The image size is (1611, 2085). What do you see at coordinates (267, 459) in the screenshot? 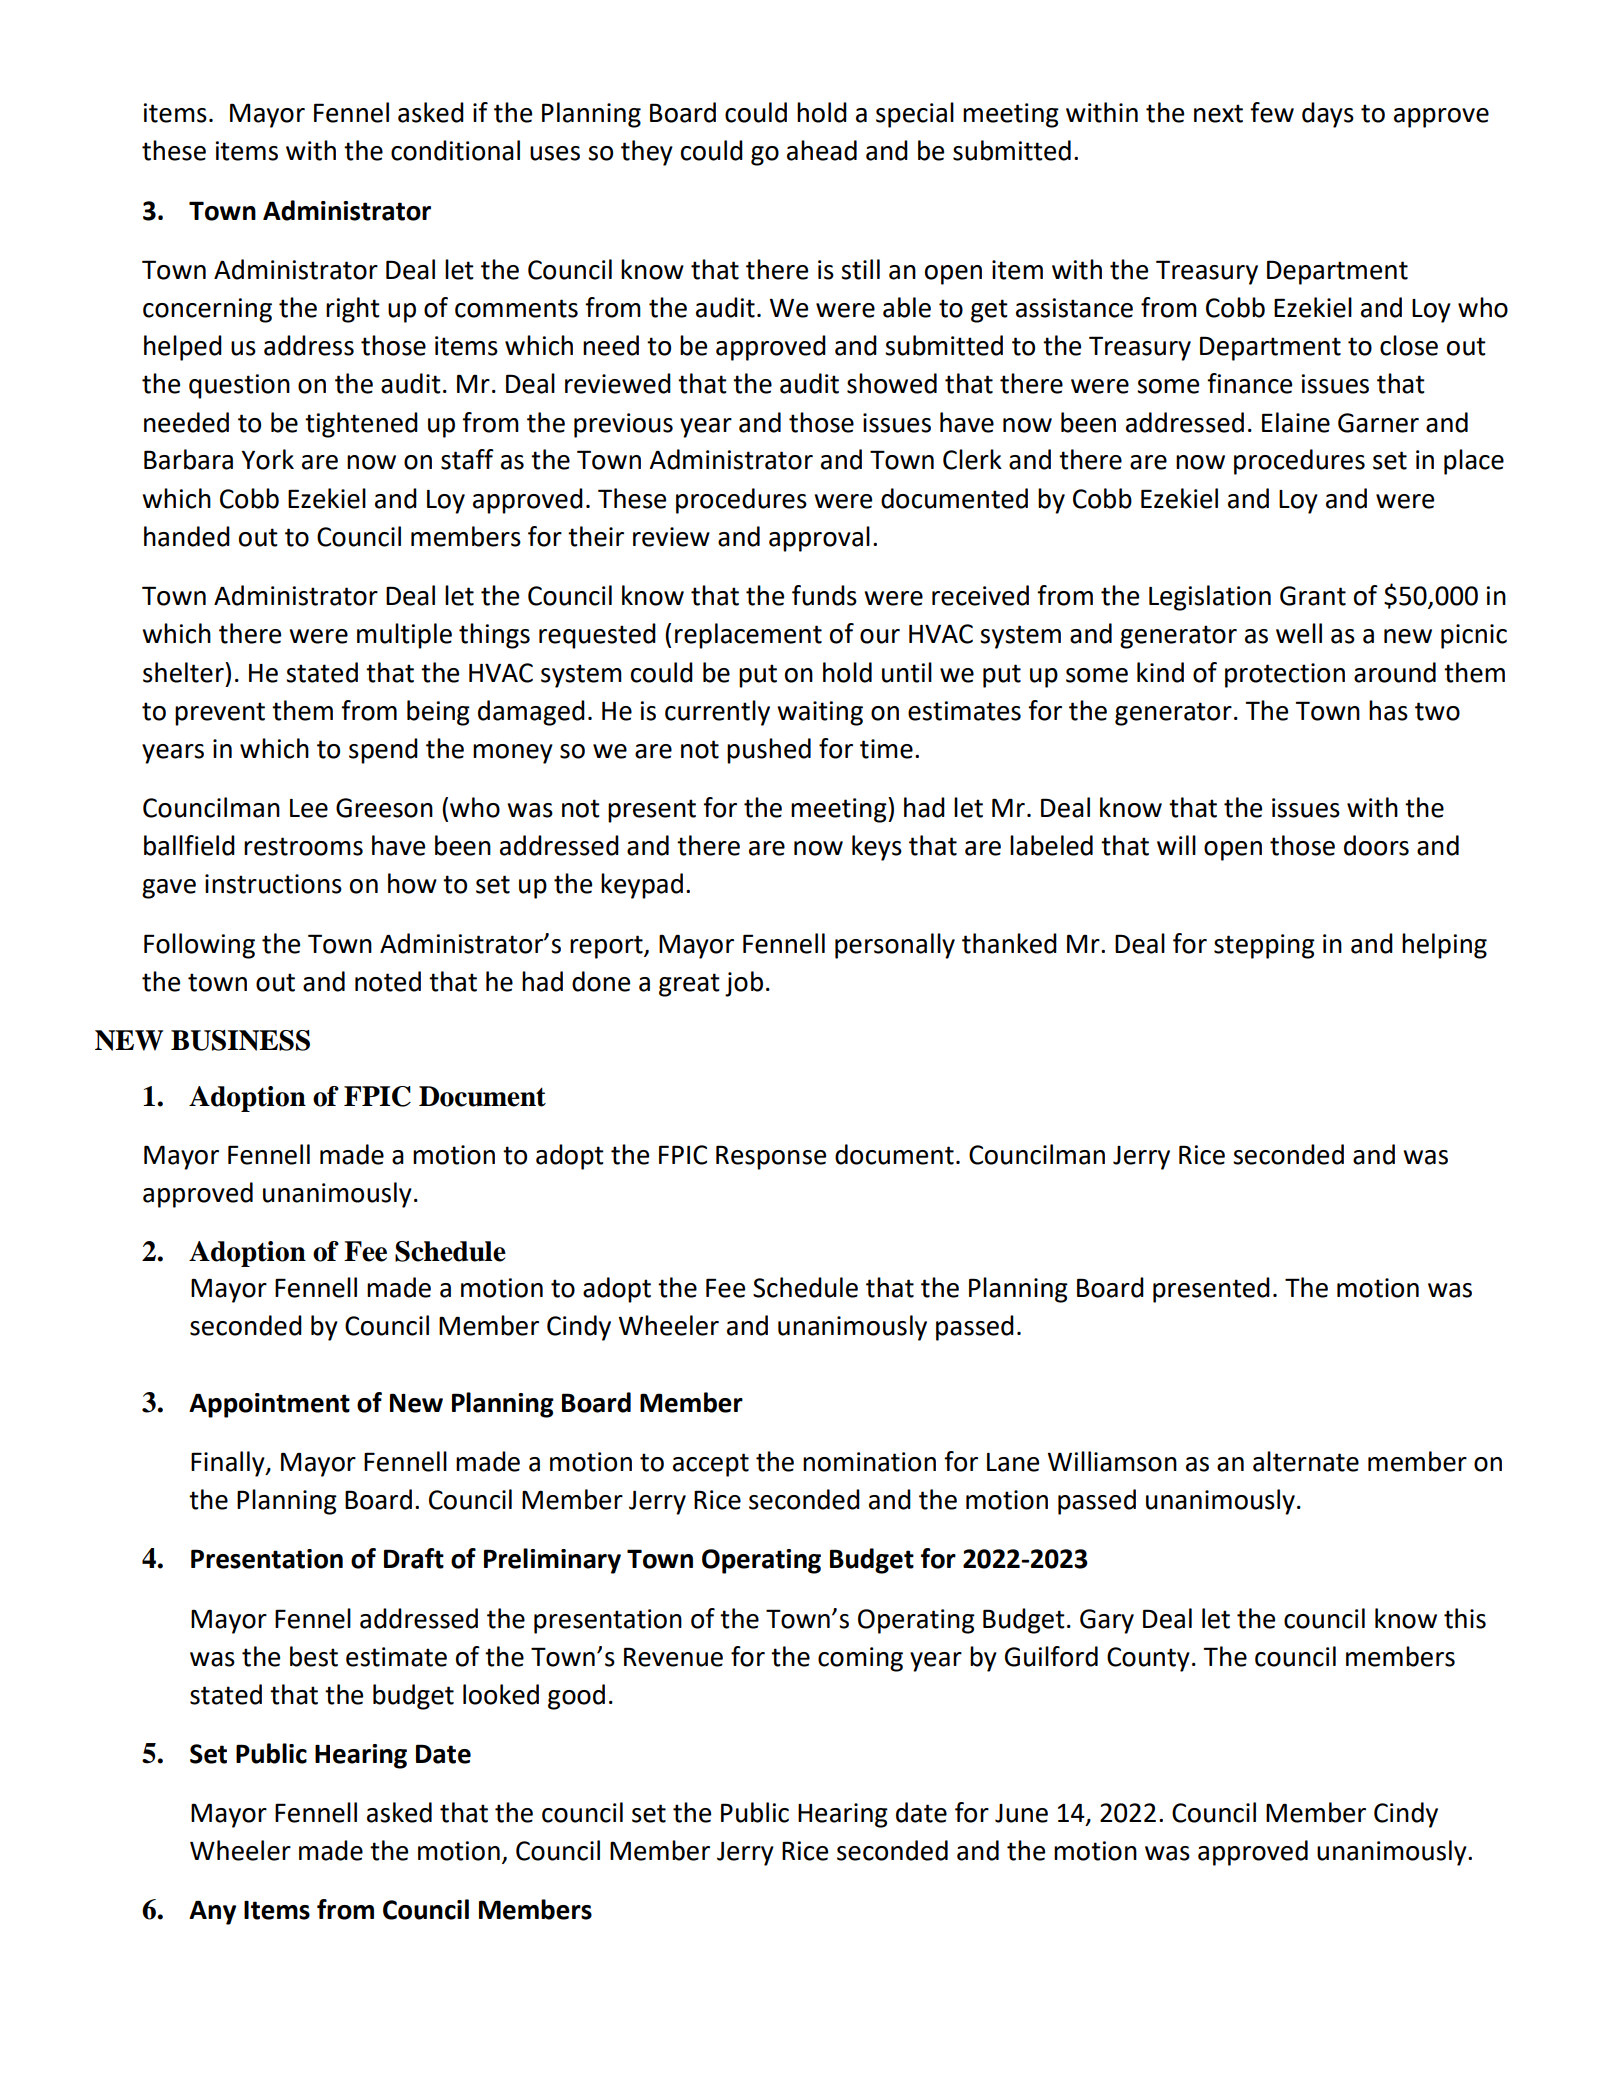
I see `York` at bounding box center [267, 459].
